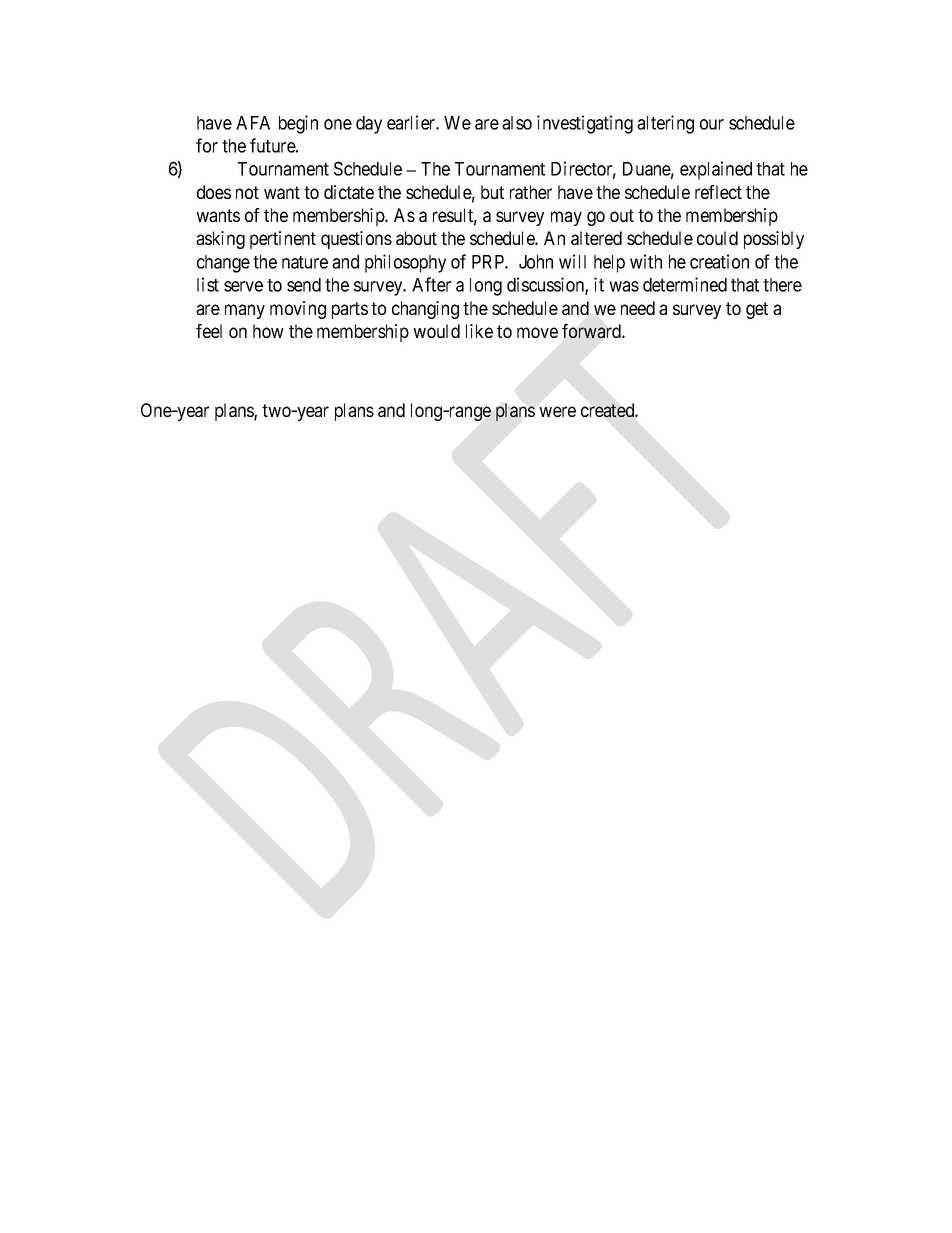 Image resolution: width=952 pixels, height=1233 pixels. I want to click on move, so click(537, 332).
